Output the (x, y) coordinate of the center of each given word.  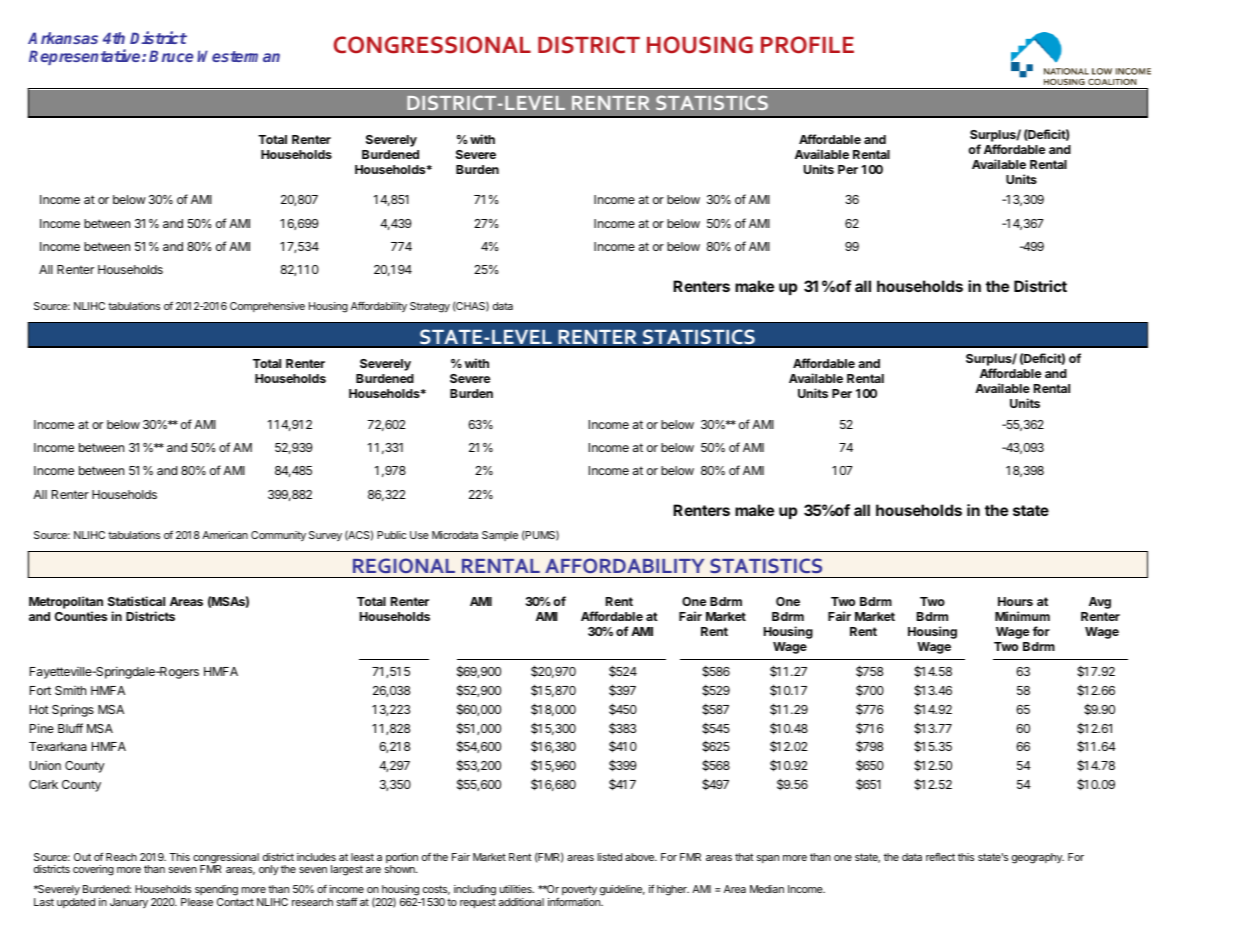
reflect (940, 857)
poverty (579, 892)
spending (216, 892)
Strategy (430, 307)
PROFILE (807, 45)
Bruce (171, 56)
